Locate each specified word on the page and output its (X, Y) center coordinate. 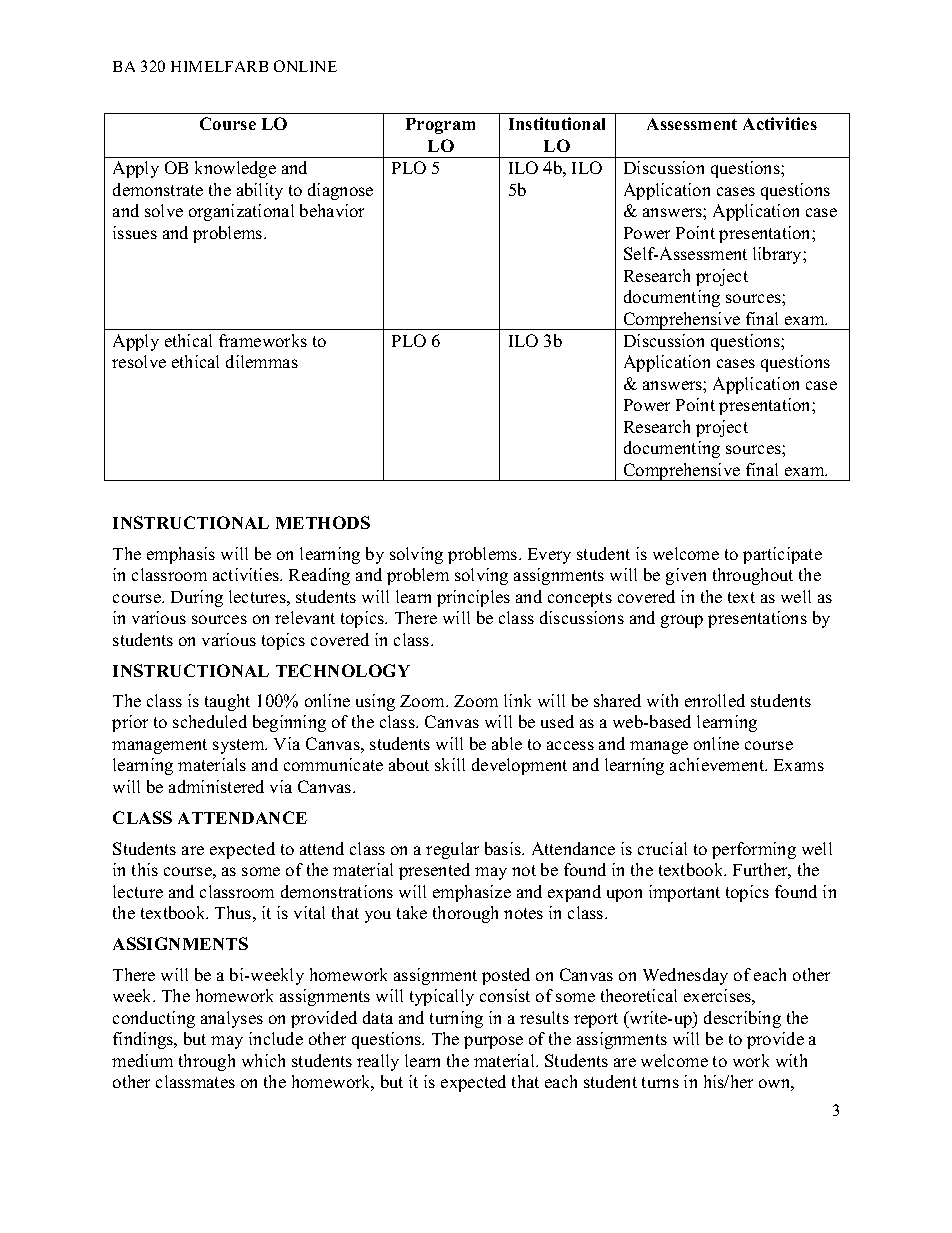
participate (782, 555)
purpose (493, 1042)
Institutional (557, 123)
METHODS (323, 522)
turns (660, 1082)
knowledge (235, 169)
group (682, 621)
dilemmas (262, 361)
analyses (232, 1019)
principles (473, 598)
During (197, 598)
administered (216, 786)
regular (452, 850)
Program (440, 126)
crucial (662, 848)
